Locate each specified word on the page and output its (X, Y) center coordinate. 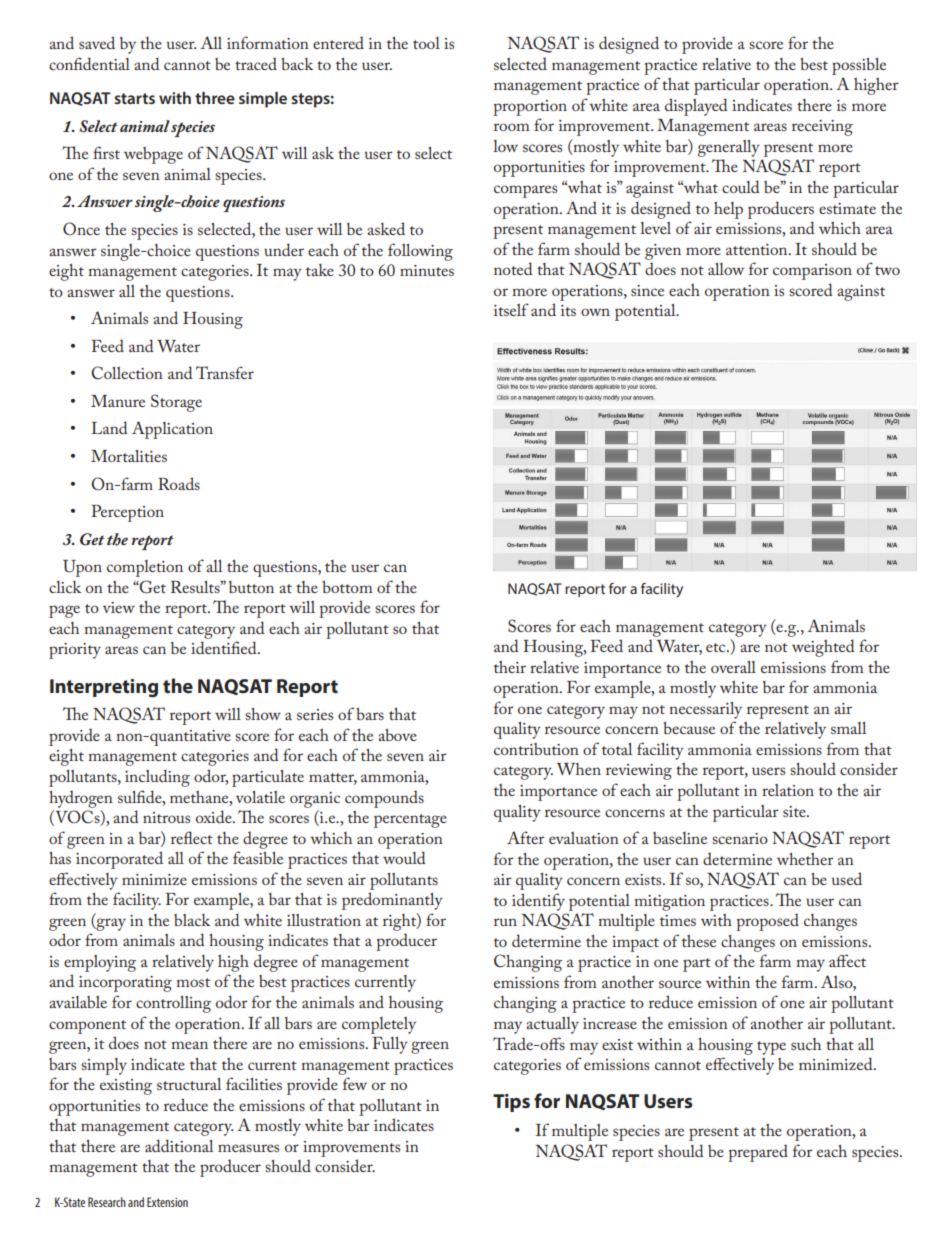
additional (179, 1145)
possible (859, 66)
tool (426, 43)
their (510, 667)
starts (134, 98)
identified (225, 647)
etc (717, 647)
